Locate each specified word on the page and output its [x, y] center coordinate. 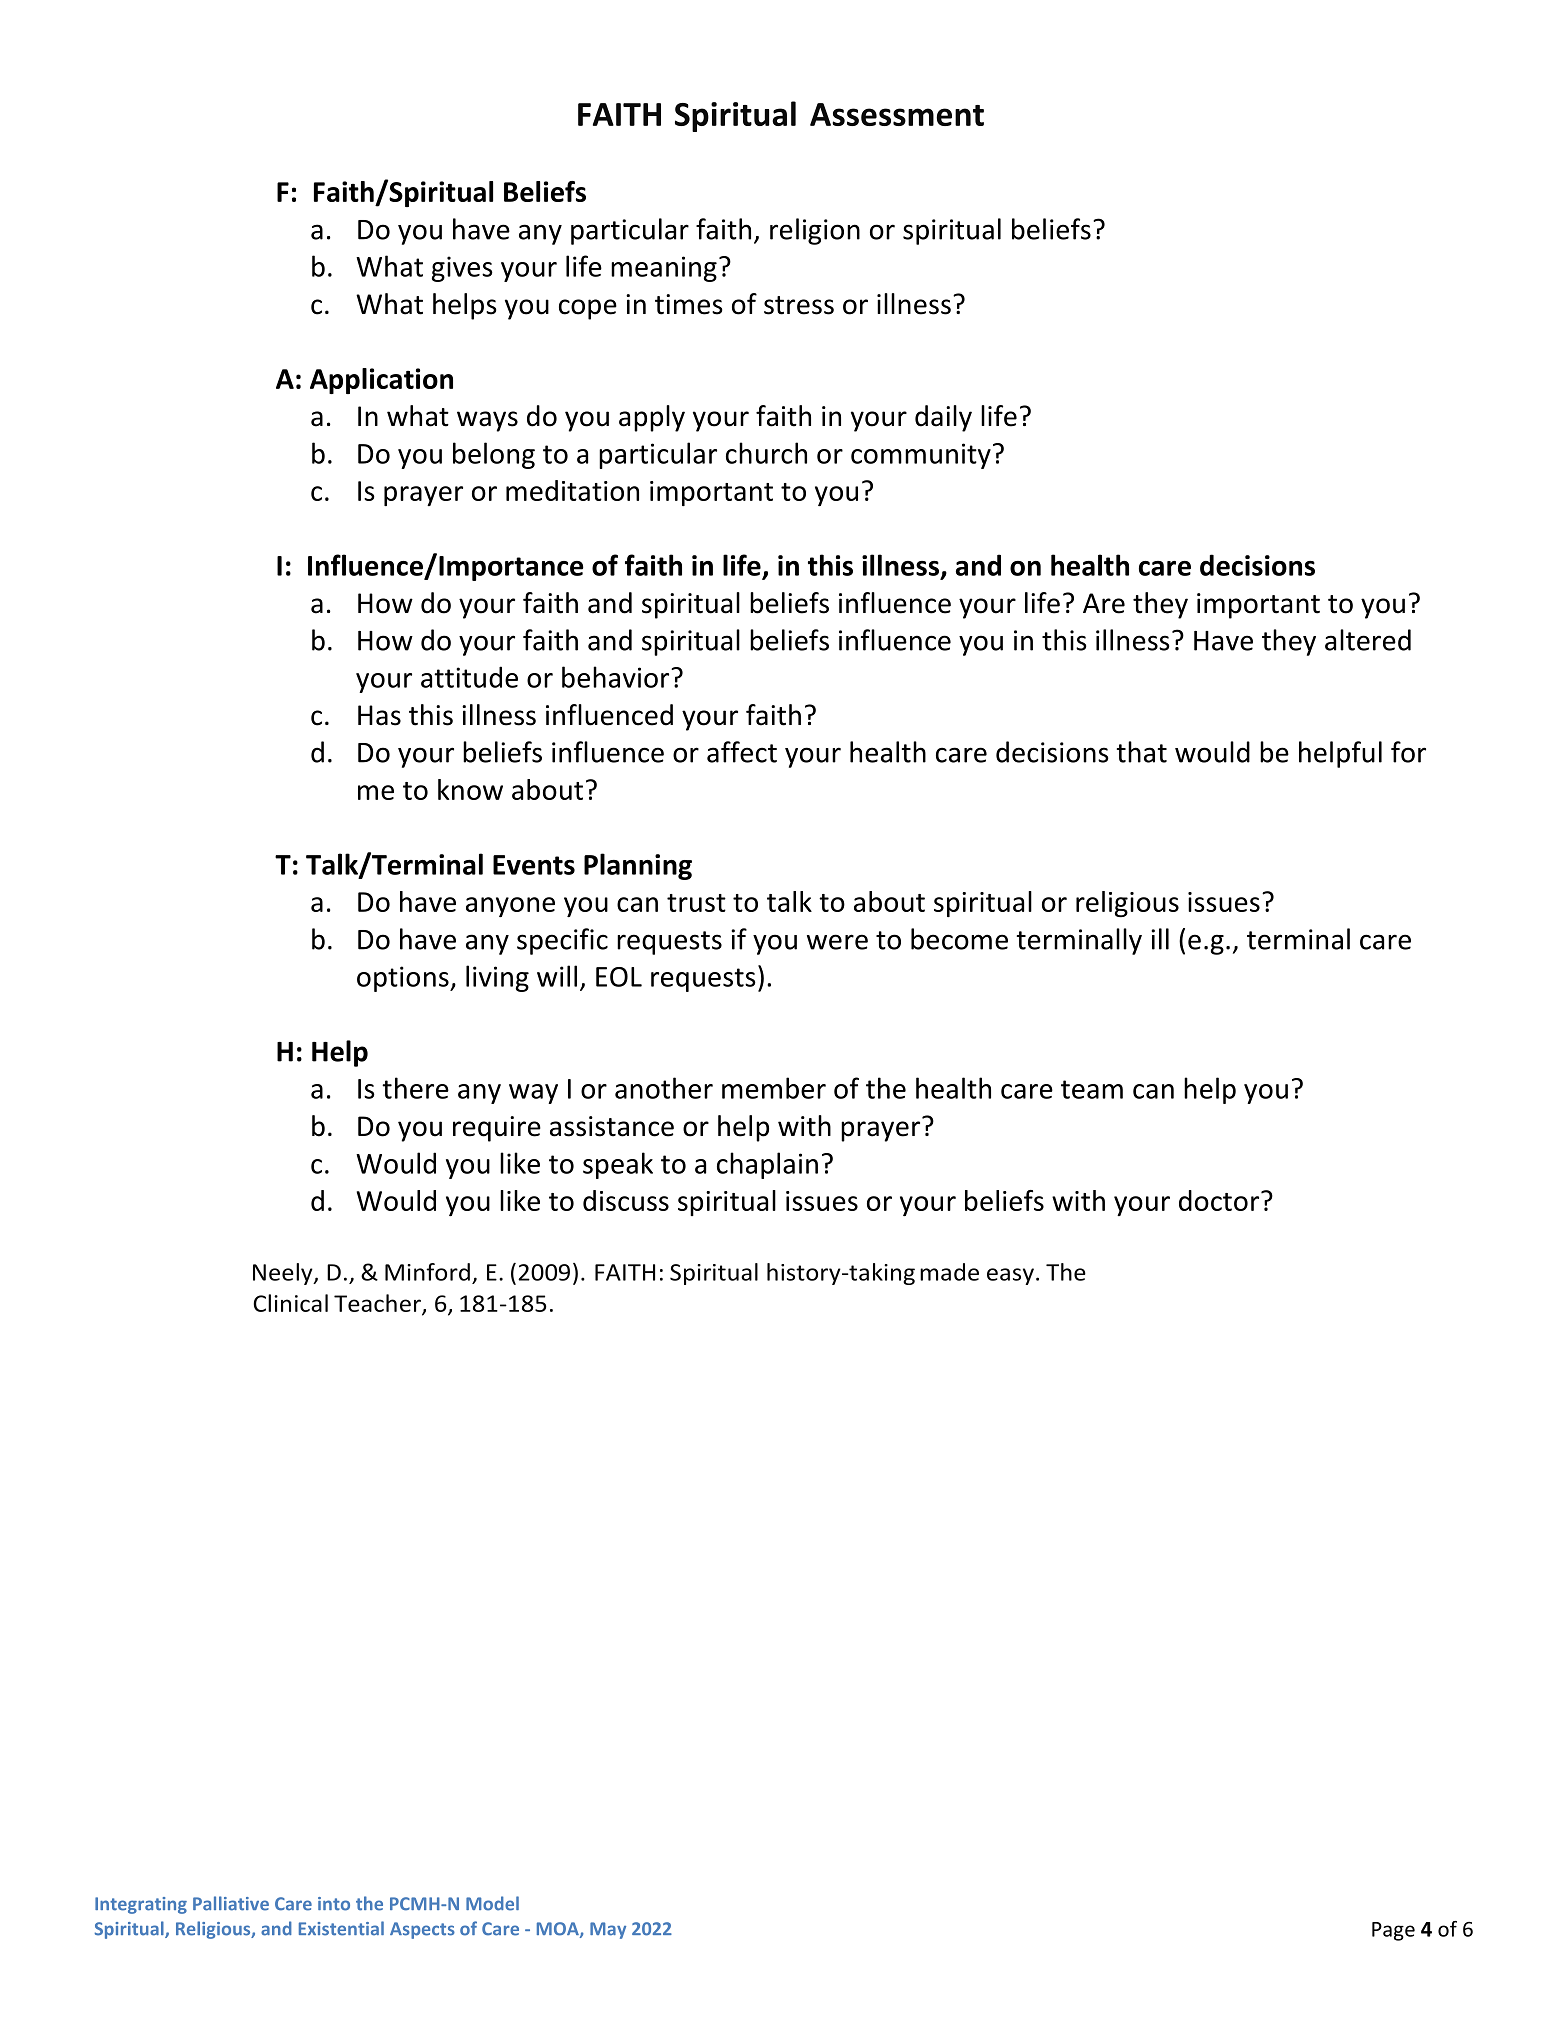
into [334, 1904]
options [404, 979]
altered [1368, 640]
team [1092, 1089]
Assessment [897, 114]
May [608, 1930]
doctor [1220, 1200]
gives [462, 269]
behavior [617, 677]
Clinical [290, 1303]
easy [1010, 1276]
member [774, 1088]
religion [815, 231]
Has [379, 715]
